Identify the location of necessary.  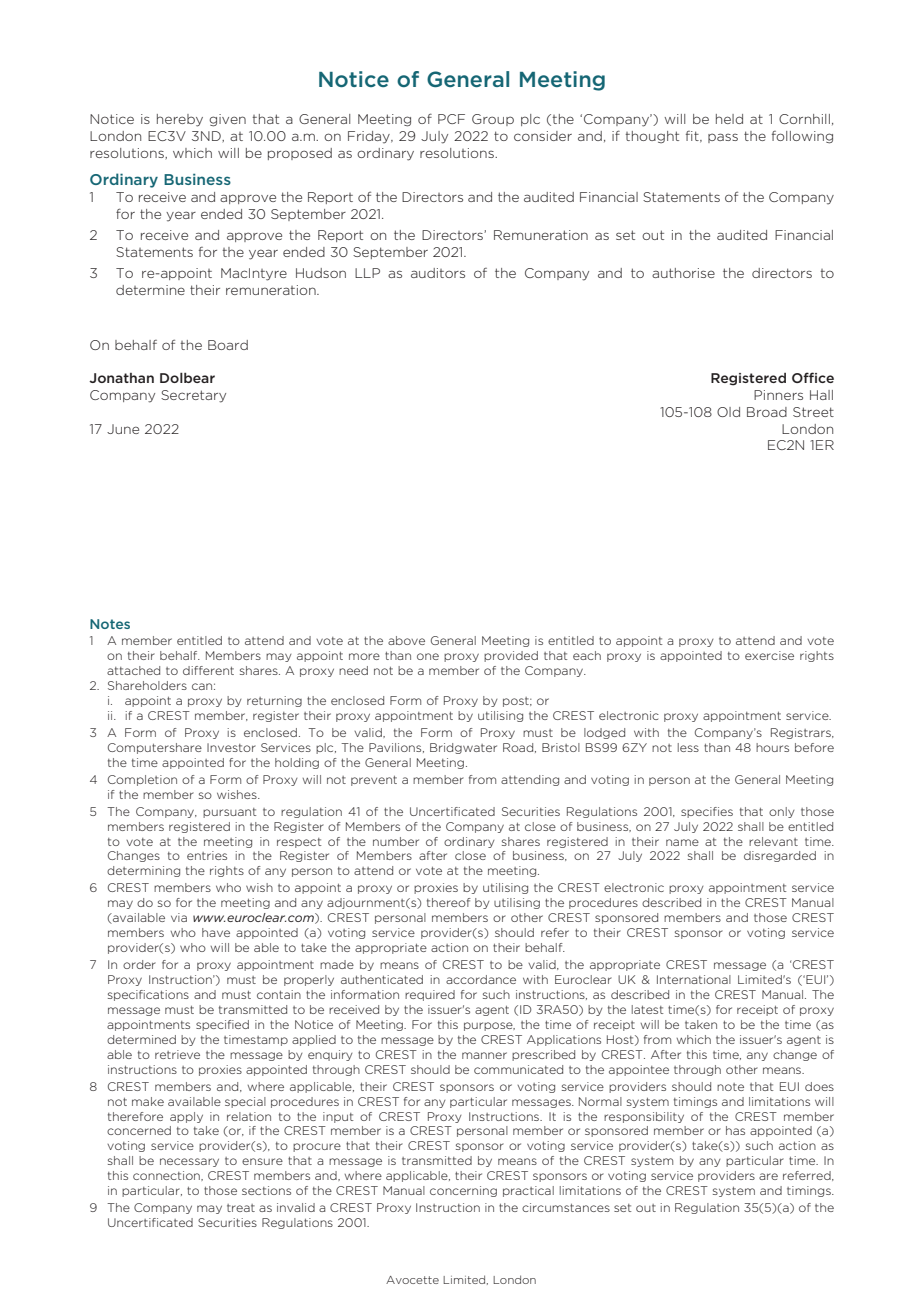
(189, 1162).
